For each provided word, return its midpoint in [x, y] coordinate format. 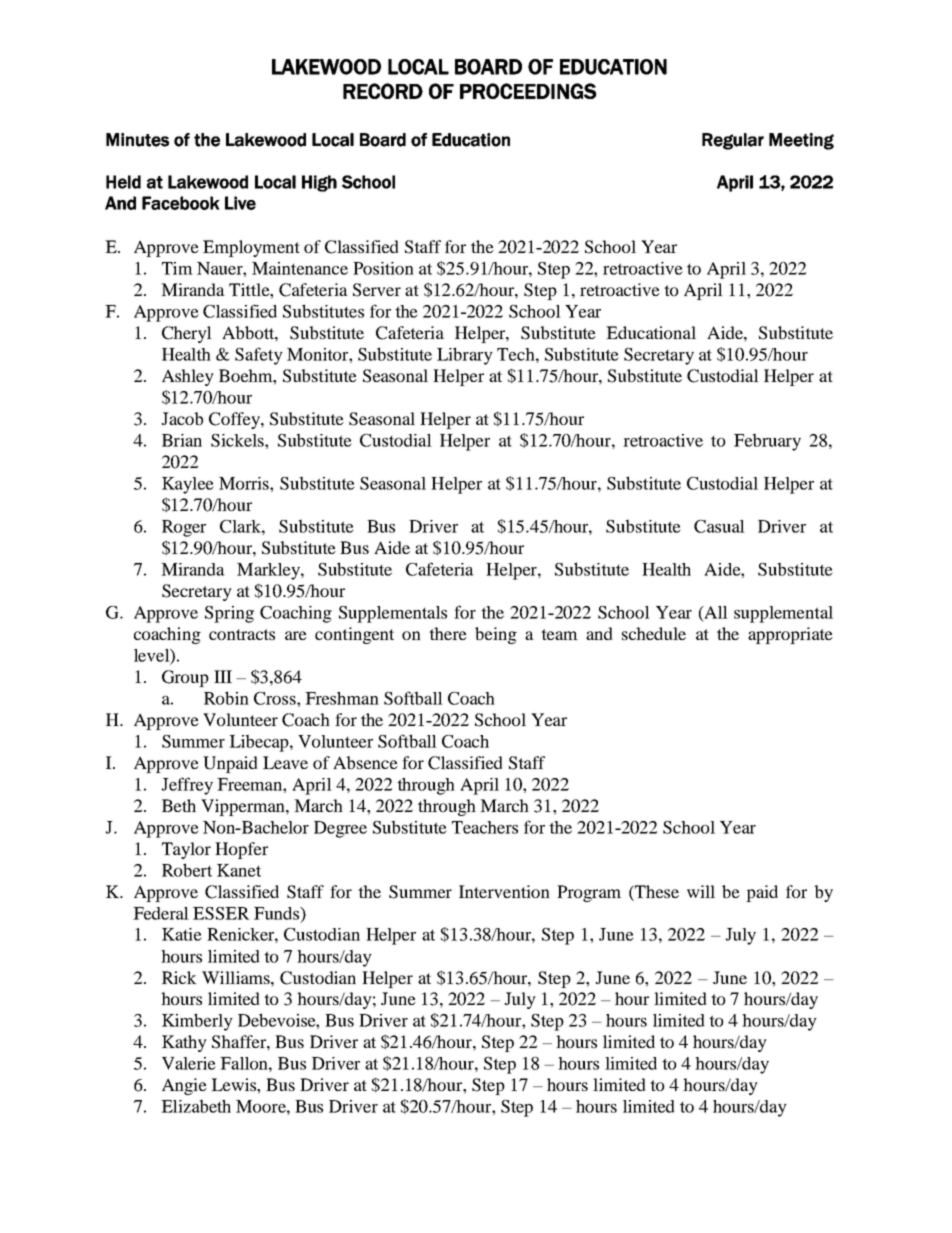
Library [465, 356]
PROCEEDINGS [528, 91]
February [767, 442]
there [448, 633]
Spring [229, 614]
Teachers [485, 827]
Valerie [189, 1063]
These [656, 891]
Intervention [504, 891]
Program [589, 893]
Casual [719, 526]
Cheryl [187, 334]
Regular [733, 141]
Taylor [186, 850]
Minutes [137, 140]
